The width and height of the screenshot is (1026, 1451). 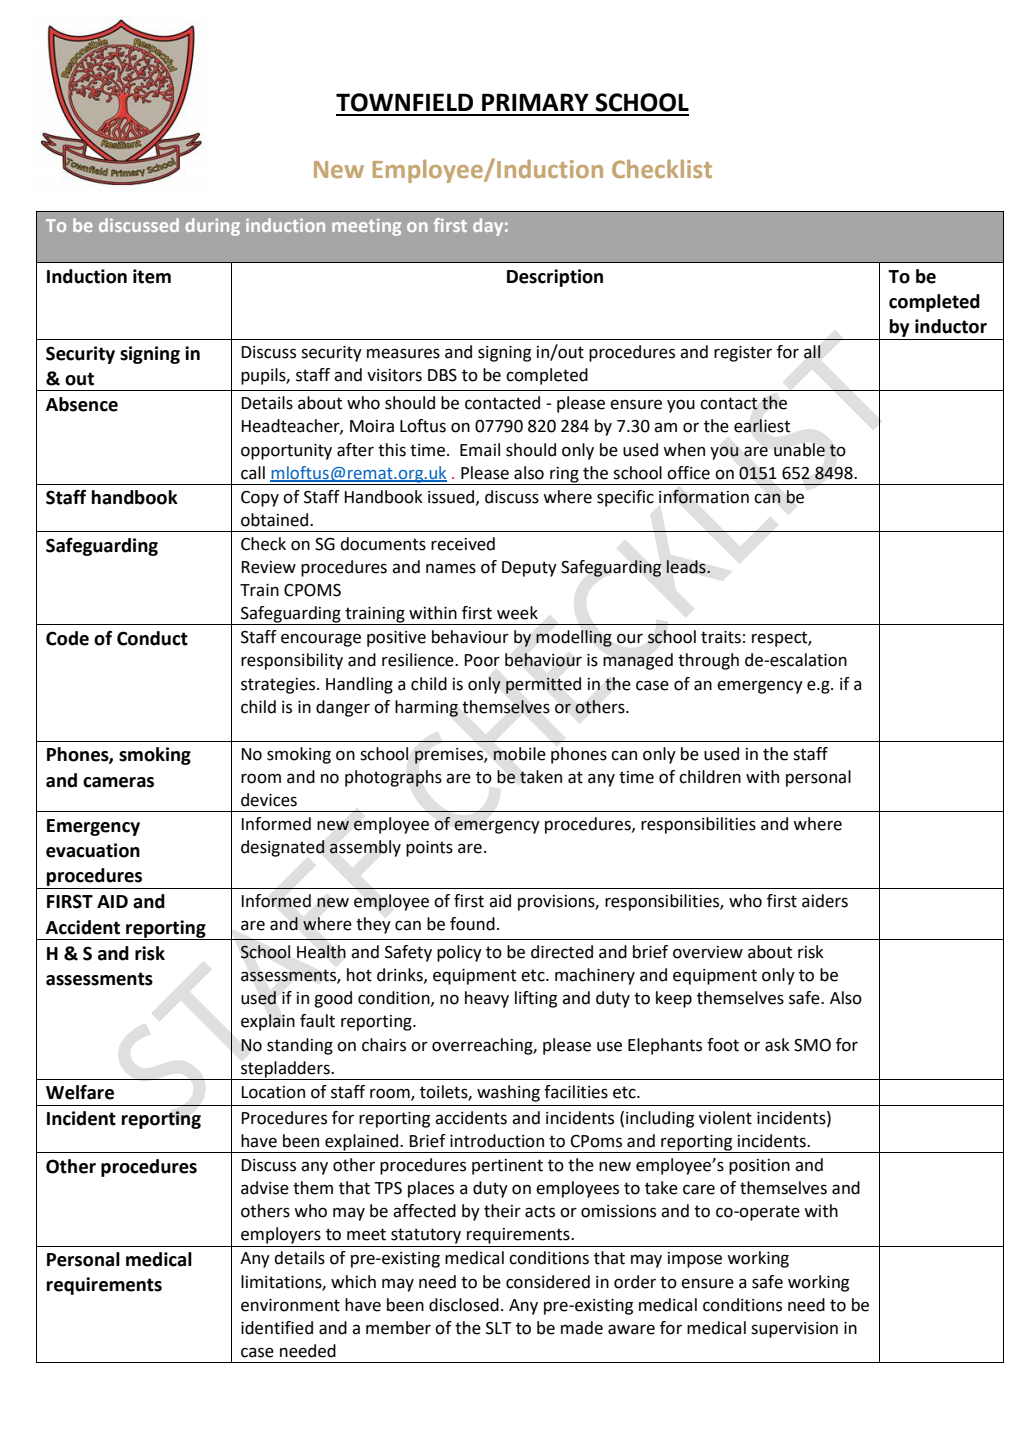 What do you see at coordinates (951, 326) in the screenshot?
I see `inductor` at bounding box center [951, 326].
